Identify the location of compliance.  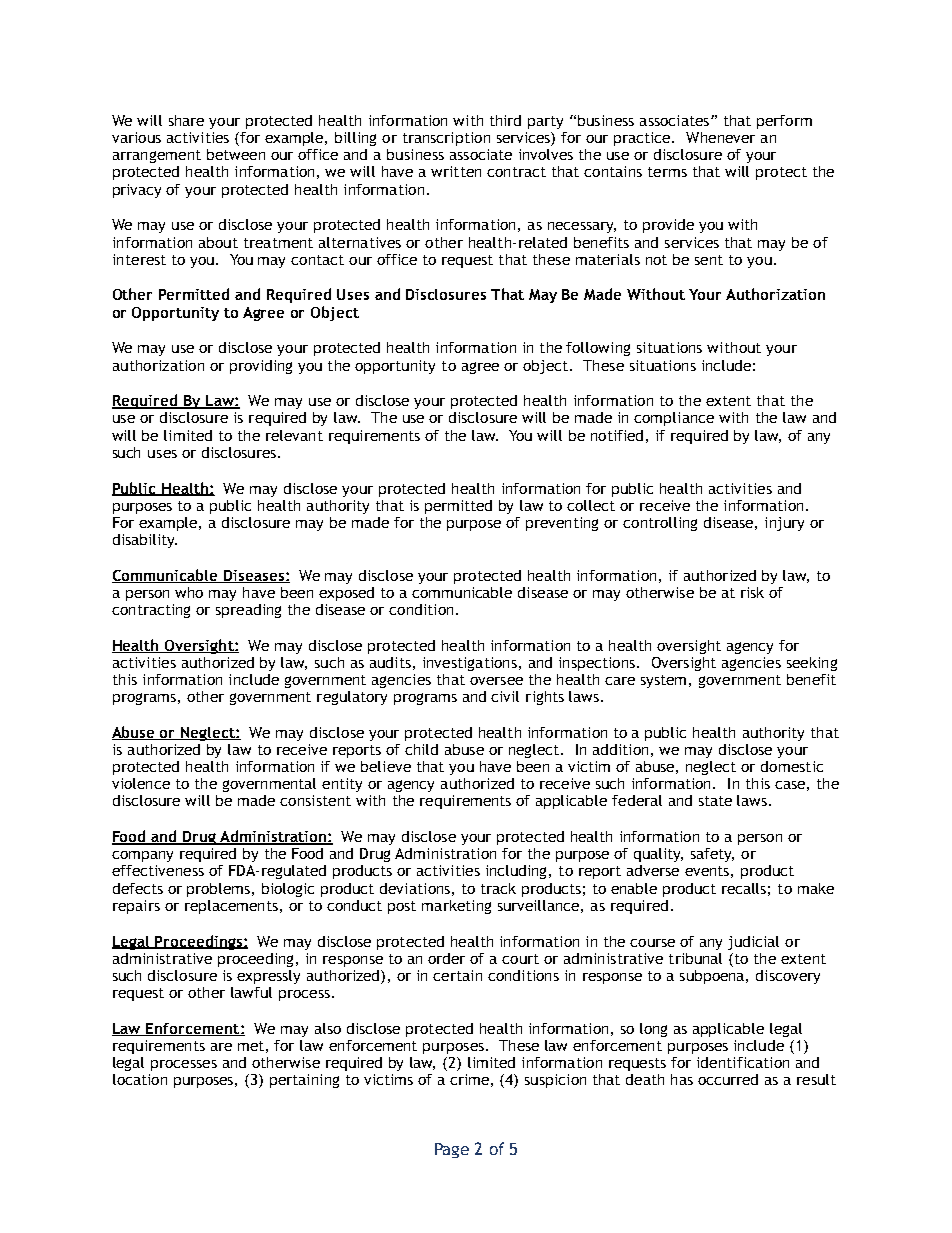
(674, 419).
